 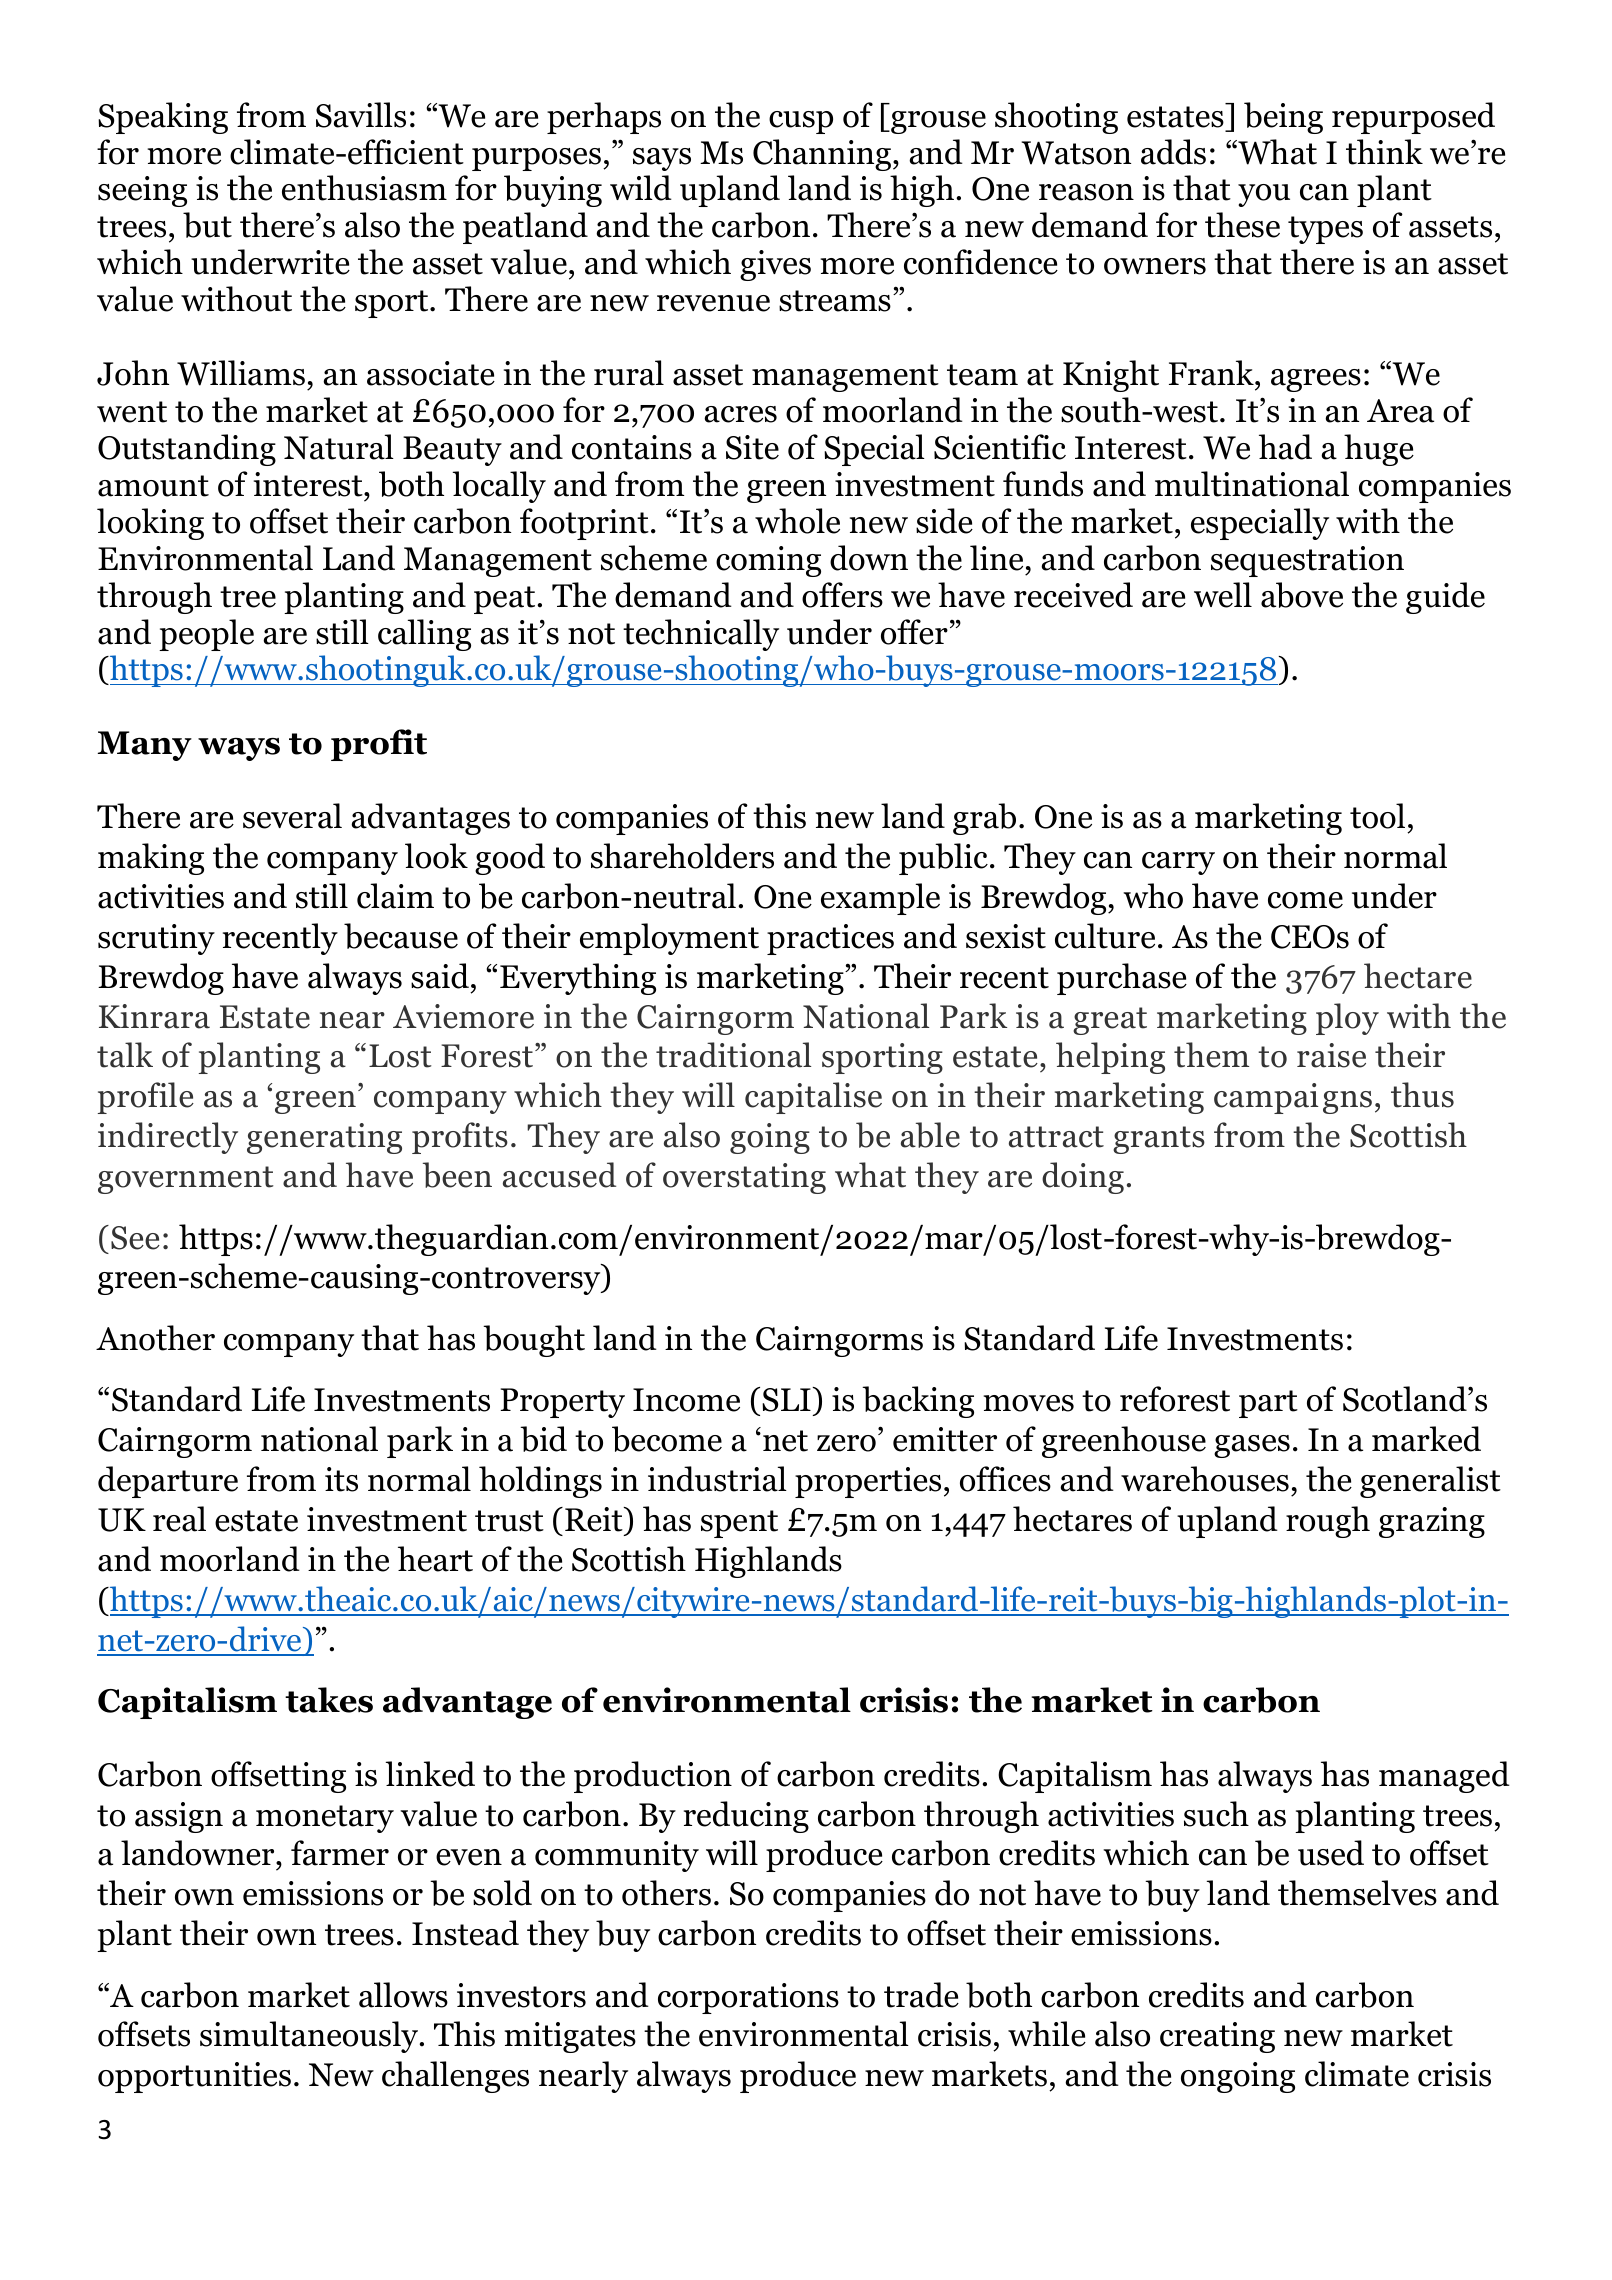 I want to click on gases, so click(x=1252, y=1446).
